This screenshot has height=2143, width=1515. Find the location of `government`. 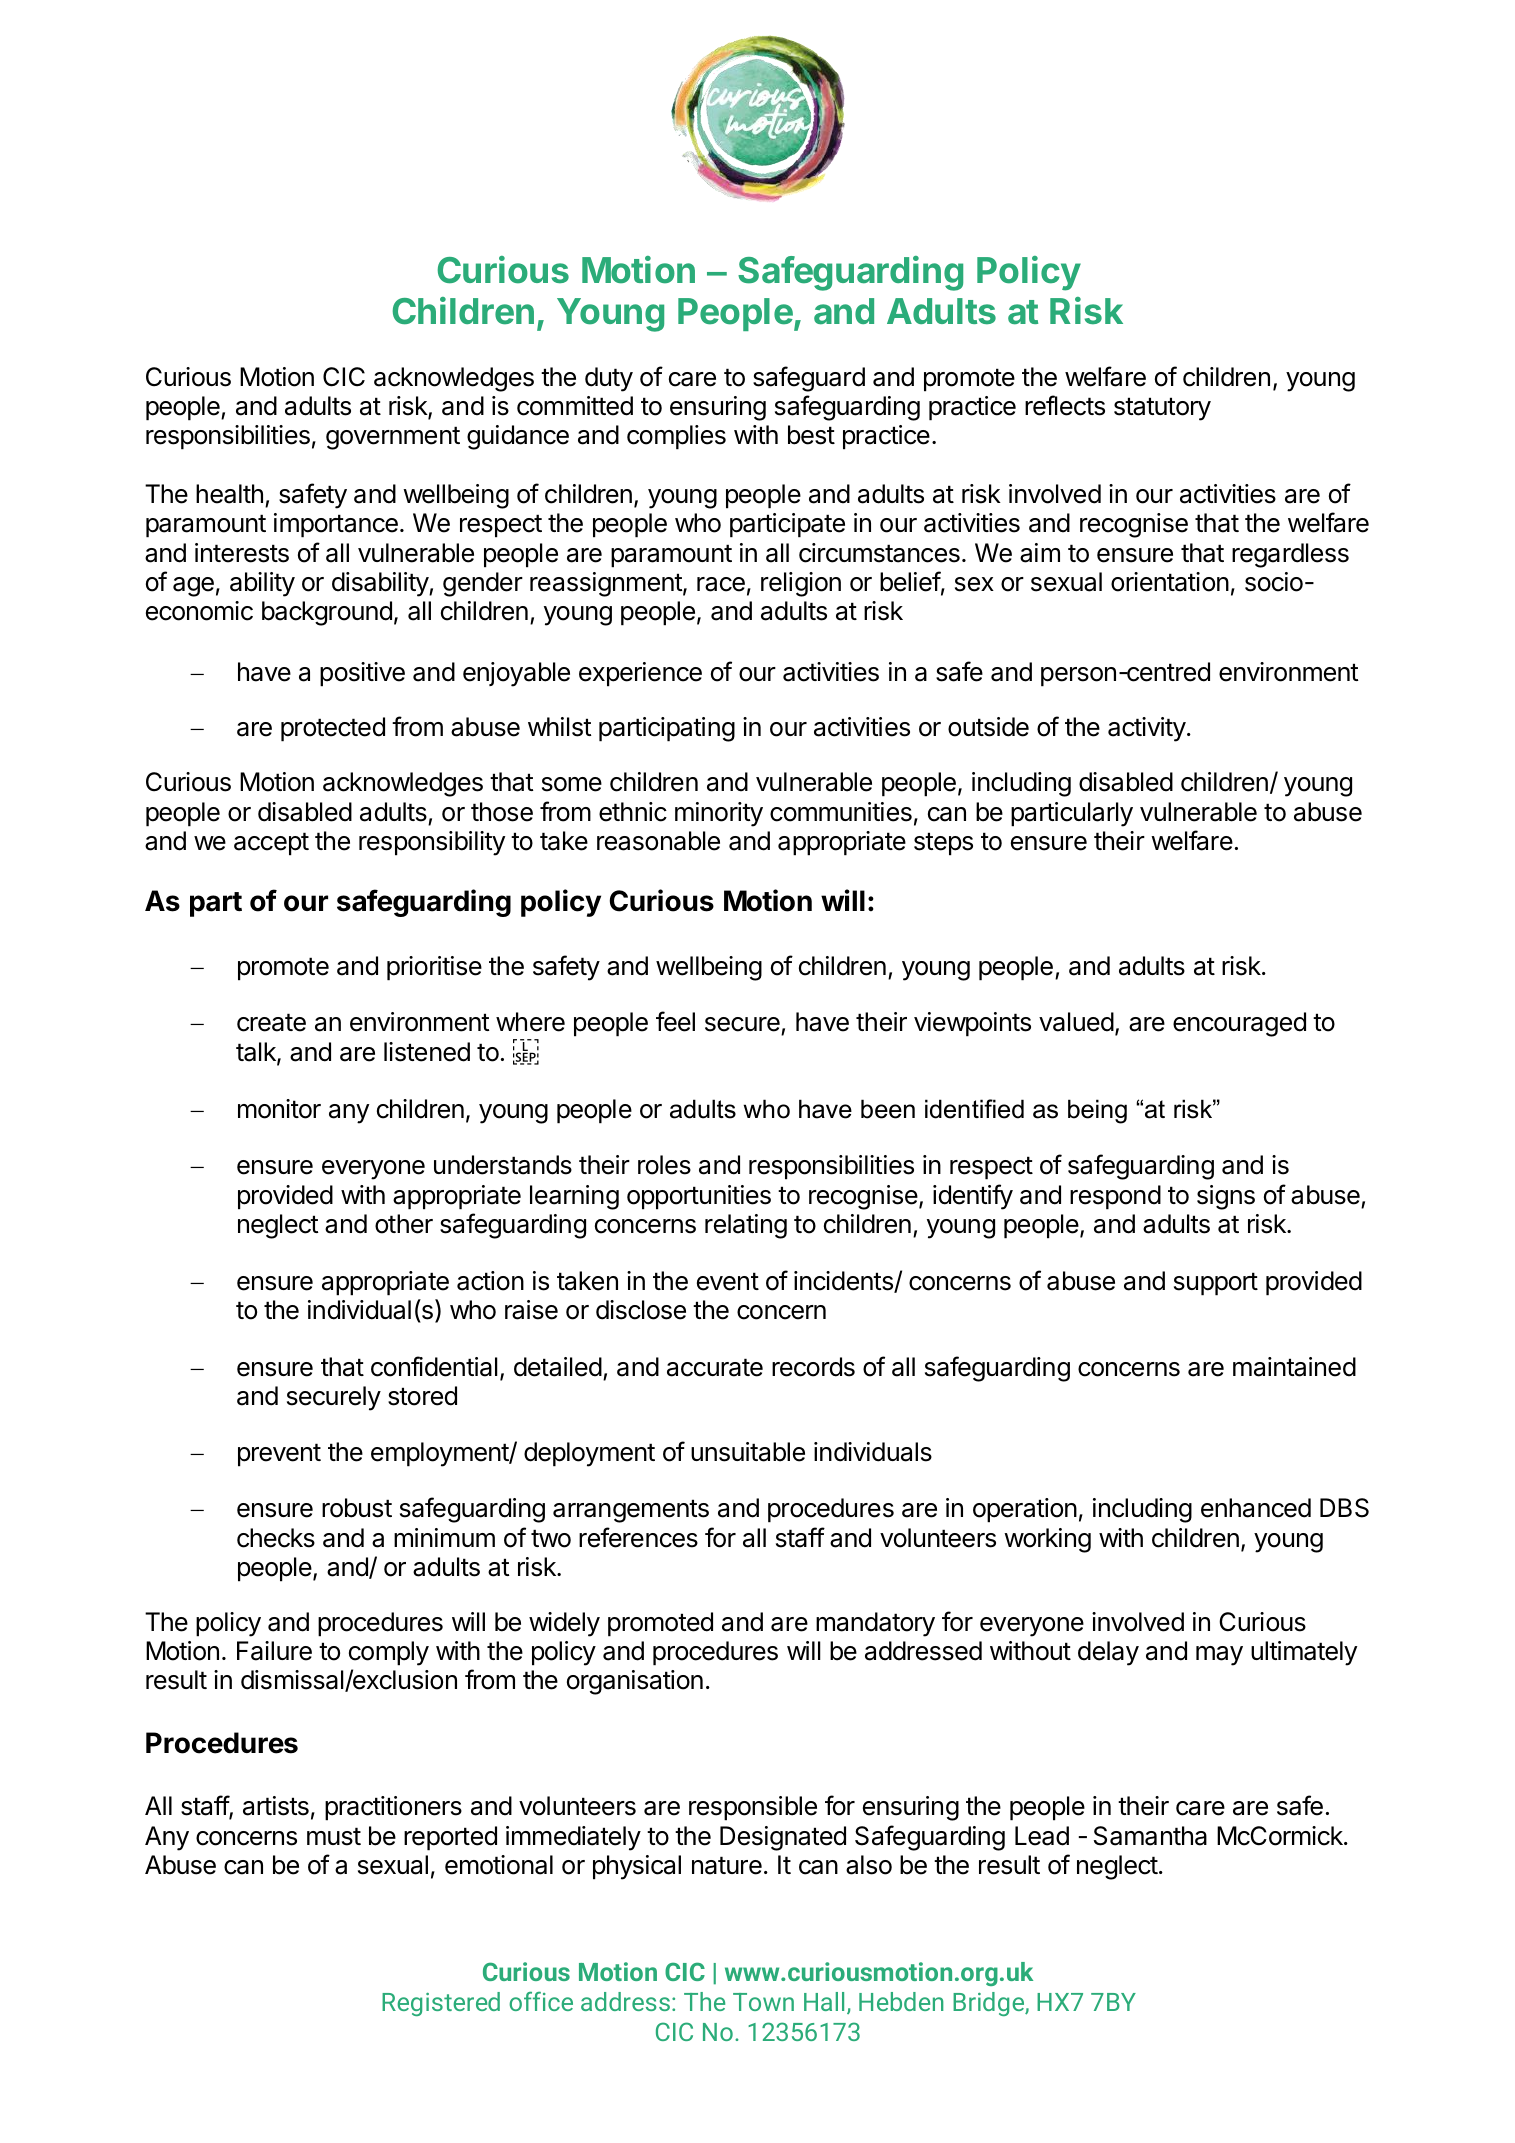

government is located at coordinates (393, 438).
